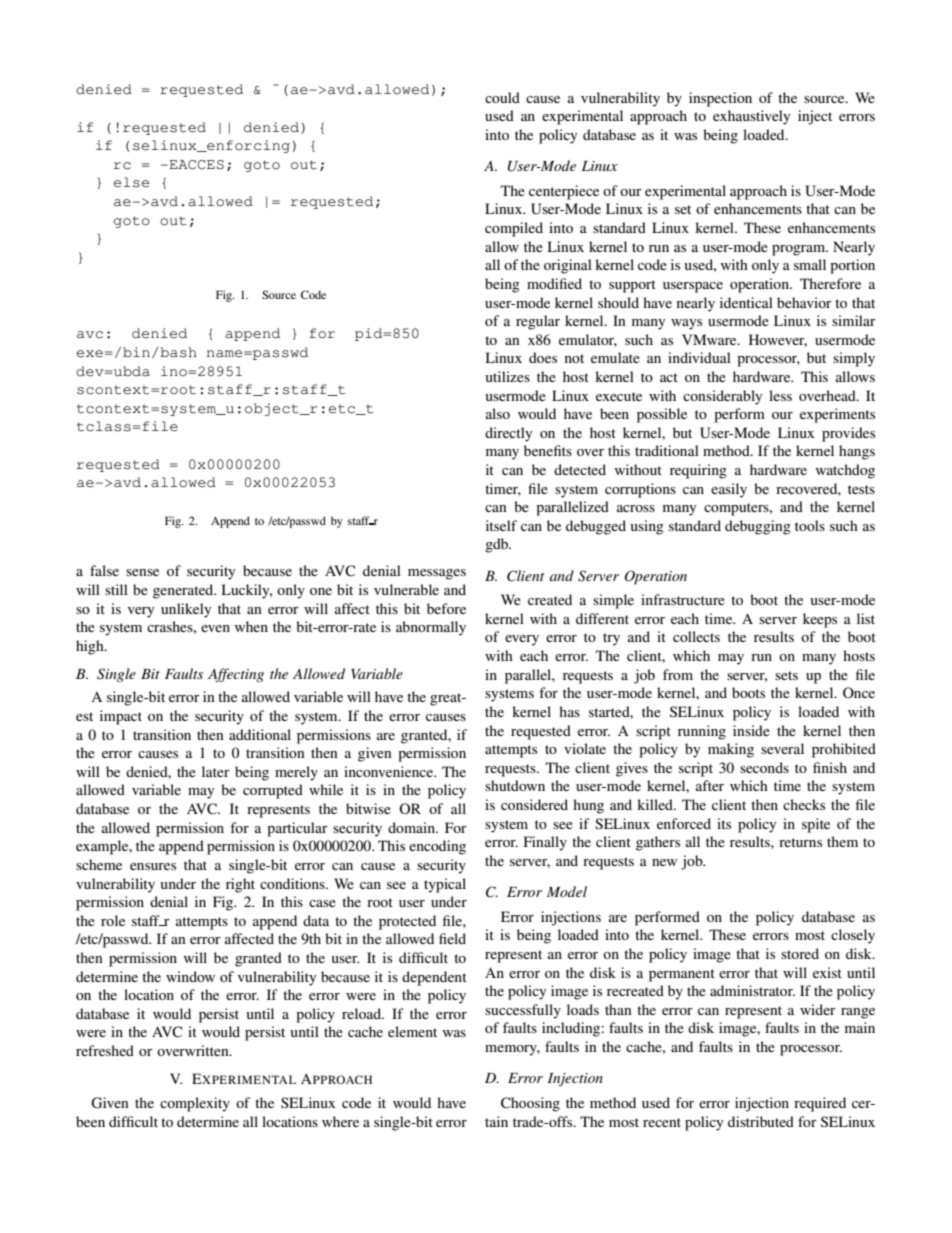 The width and height of the screenshot is (952, 1233). I want to click on complexity, so click(195, 1104).
